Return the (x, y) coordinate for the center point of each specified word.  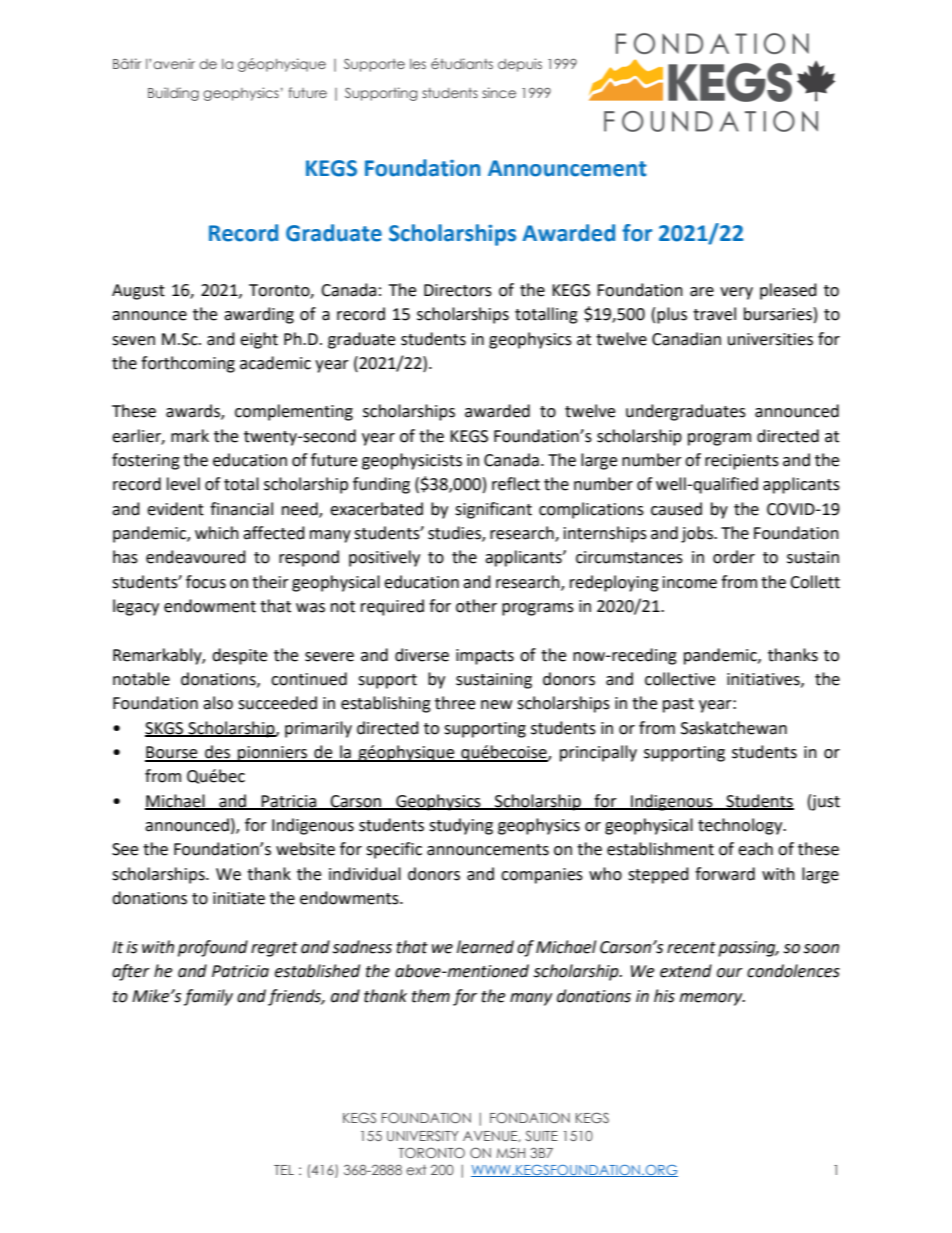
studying (461, 826)
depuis (520, 65)
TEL (284, 1170)
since (499, 92)
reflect (516, 484)
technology (741, 826)
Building (173, 94)
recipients (742, 462)
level (183, 484)
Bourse (172, 753)
